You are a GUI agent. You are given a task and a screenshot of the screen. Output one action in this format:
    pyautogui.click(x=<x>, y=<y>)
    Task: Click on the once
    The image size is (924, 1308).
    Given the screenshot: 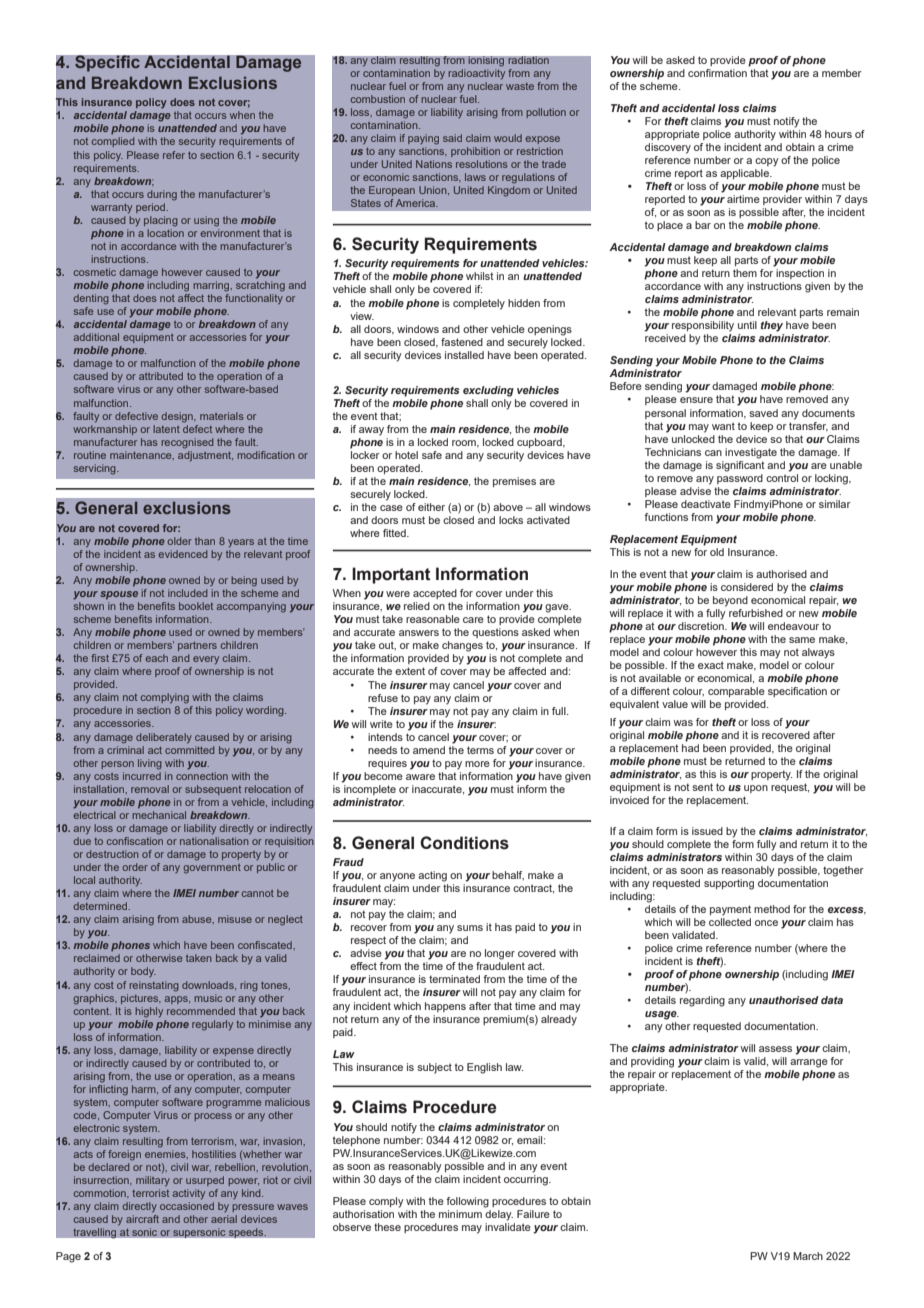 What is the action you would take?
    pyautogui.click(x=766, y=923)
